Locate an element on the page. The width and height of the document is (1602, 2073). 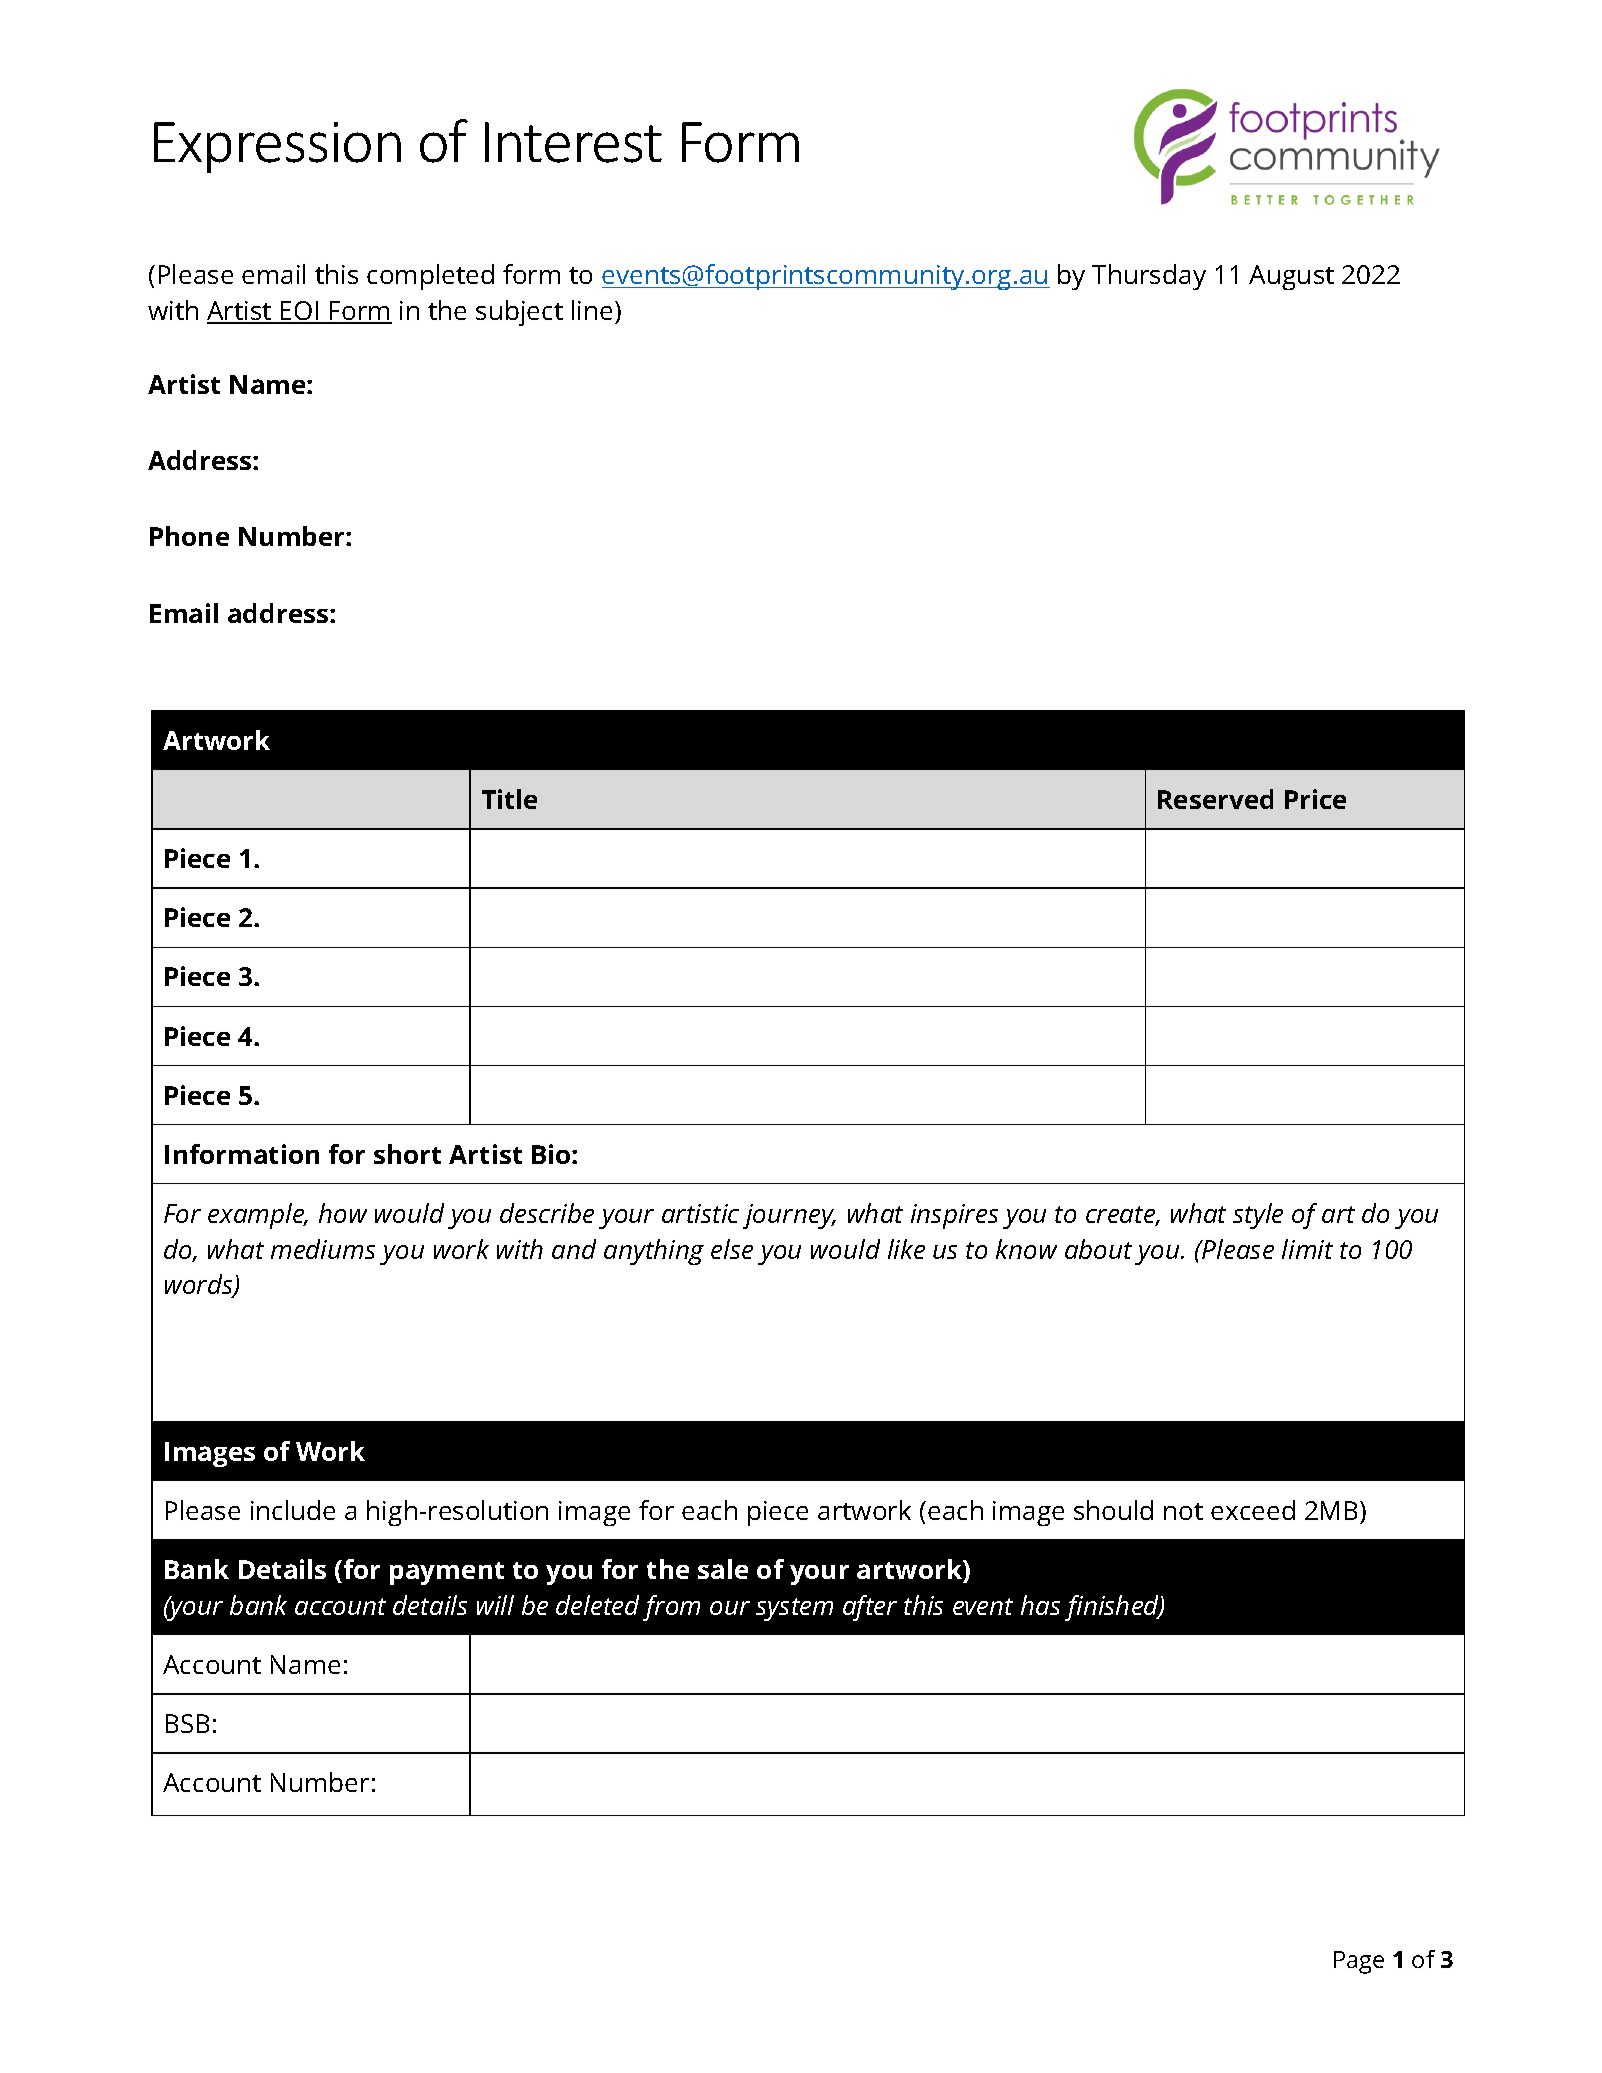
exceed is located at coordinates (1253, 1510).
